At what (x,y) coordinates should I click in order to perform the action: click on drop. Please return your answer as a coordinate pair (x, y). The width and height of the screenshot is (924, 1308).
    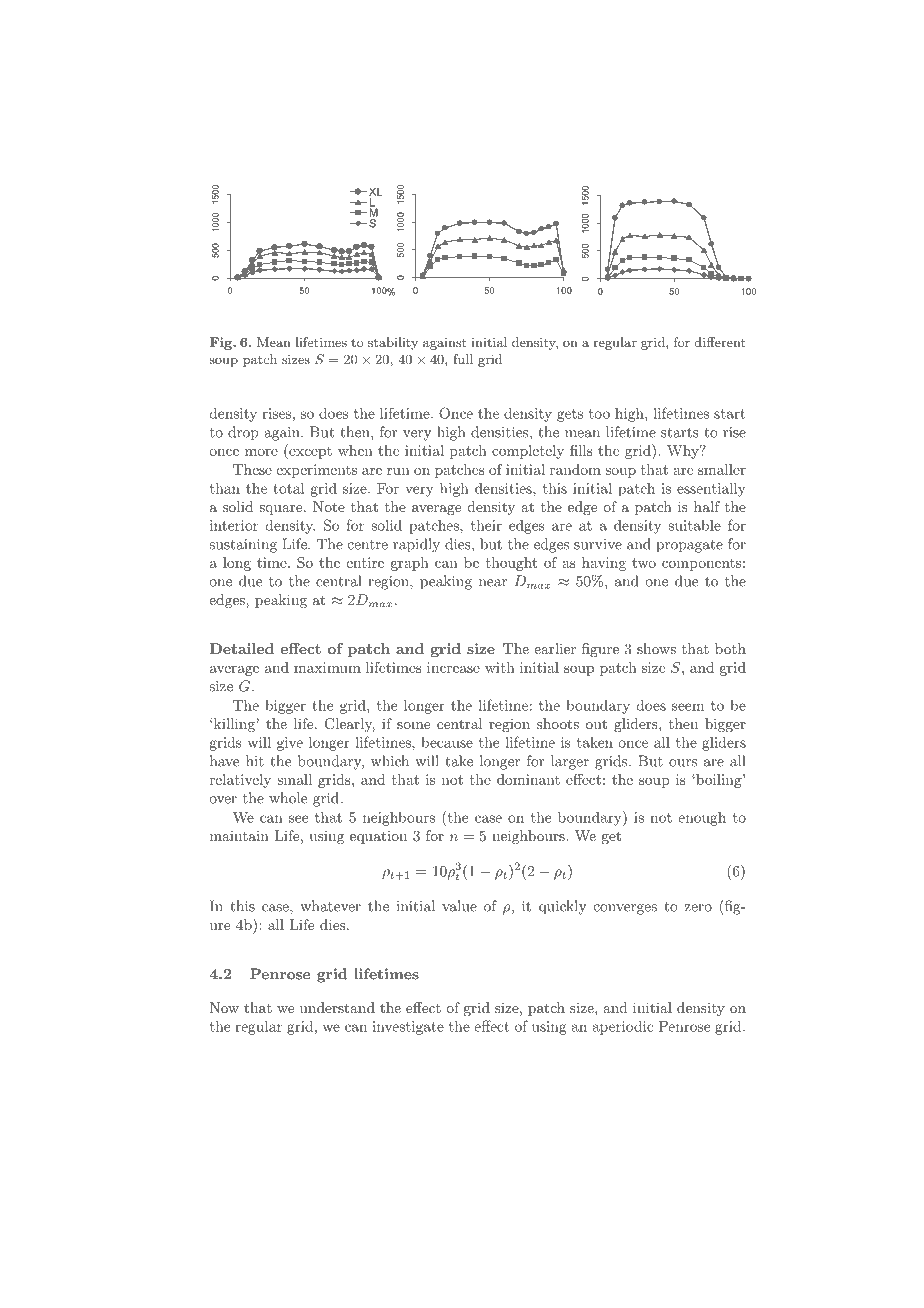
    Looking at the image, I should click on (243, 433).
